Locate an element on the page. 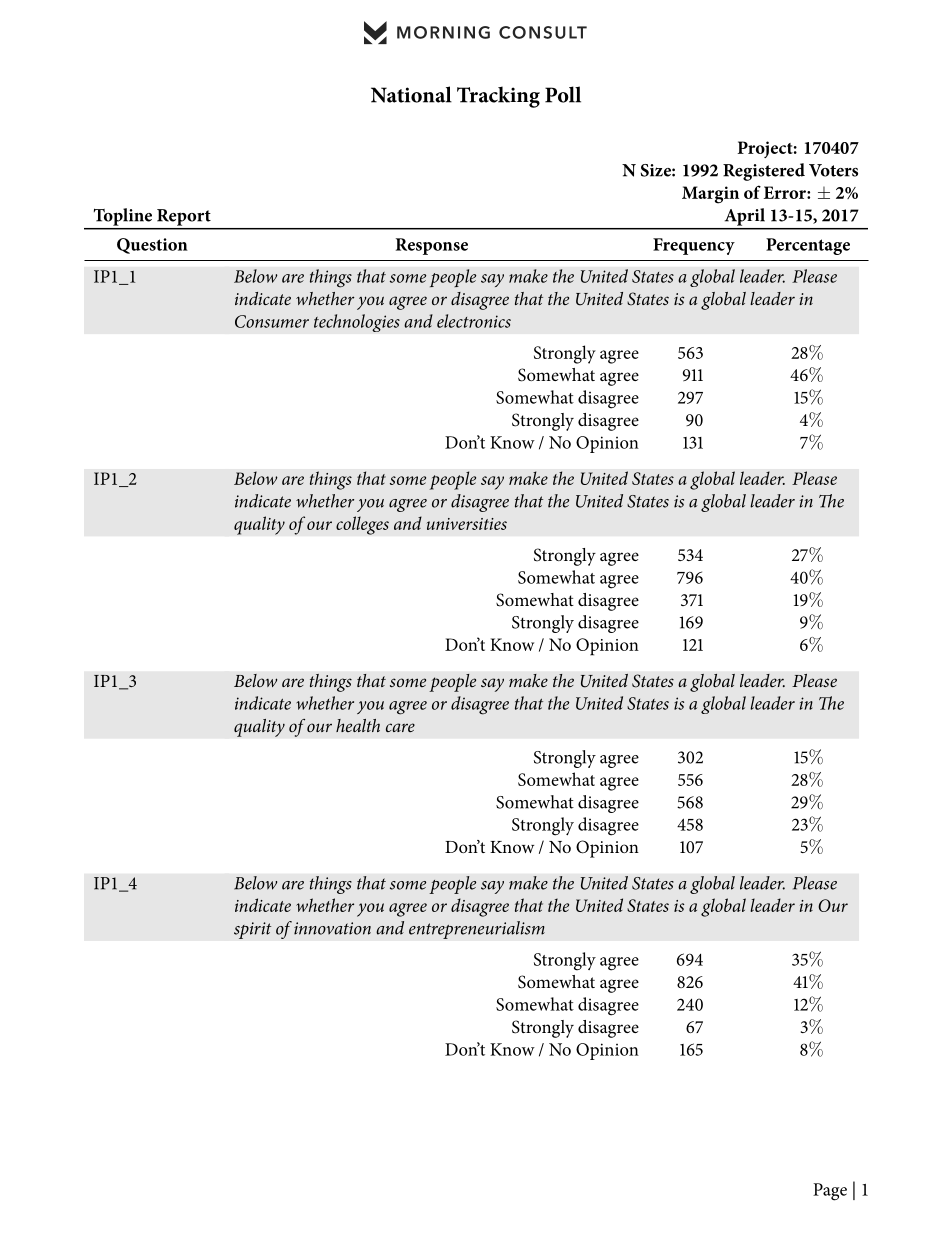  Question is located at coordinates (152, 246).
